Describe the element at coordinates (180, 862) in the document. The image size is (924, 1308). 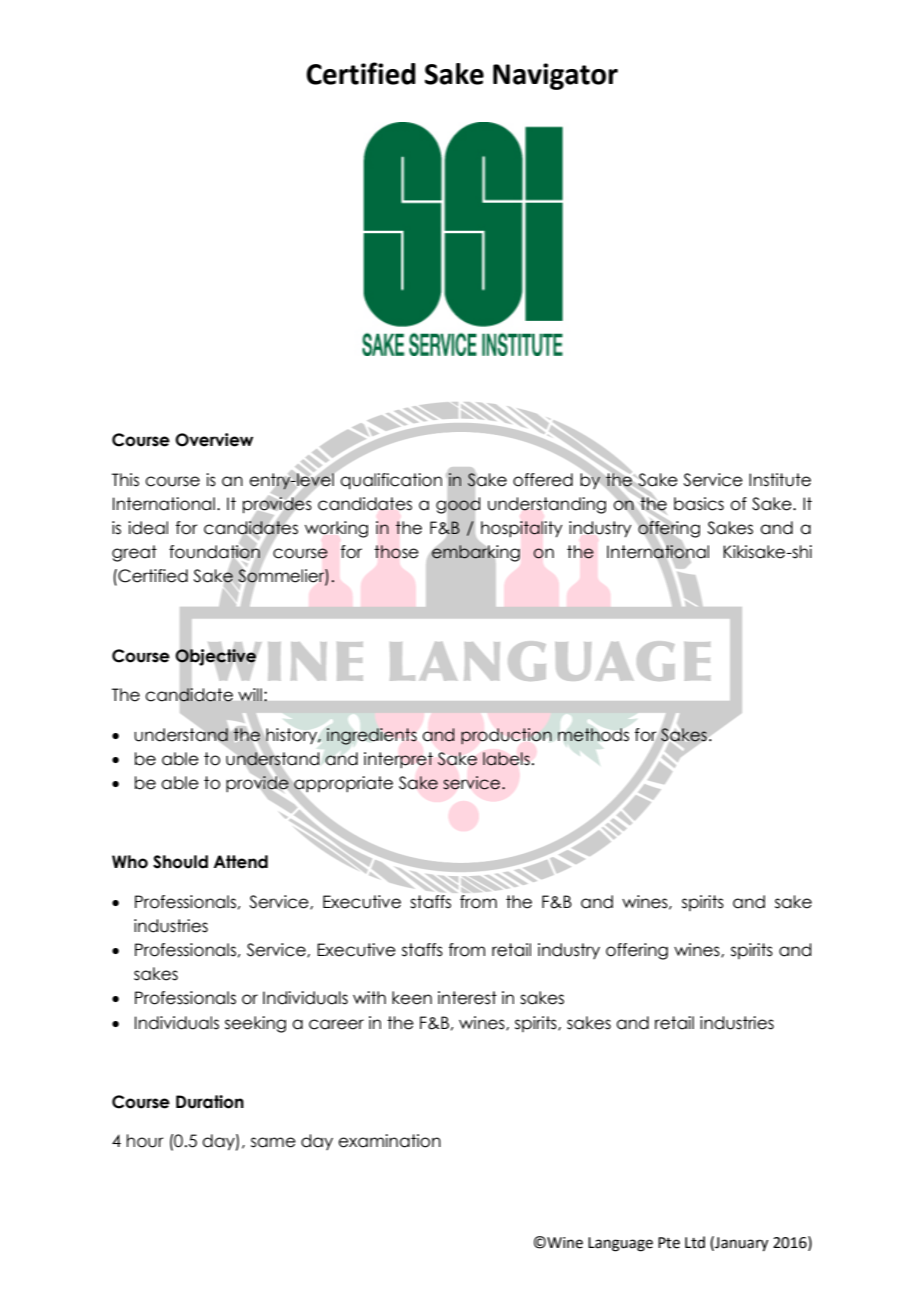
I see `Should` at that location.
